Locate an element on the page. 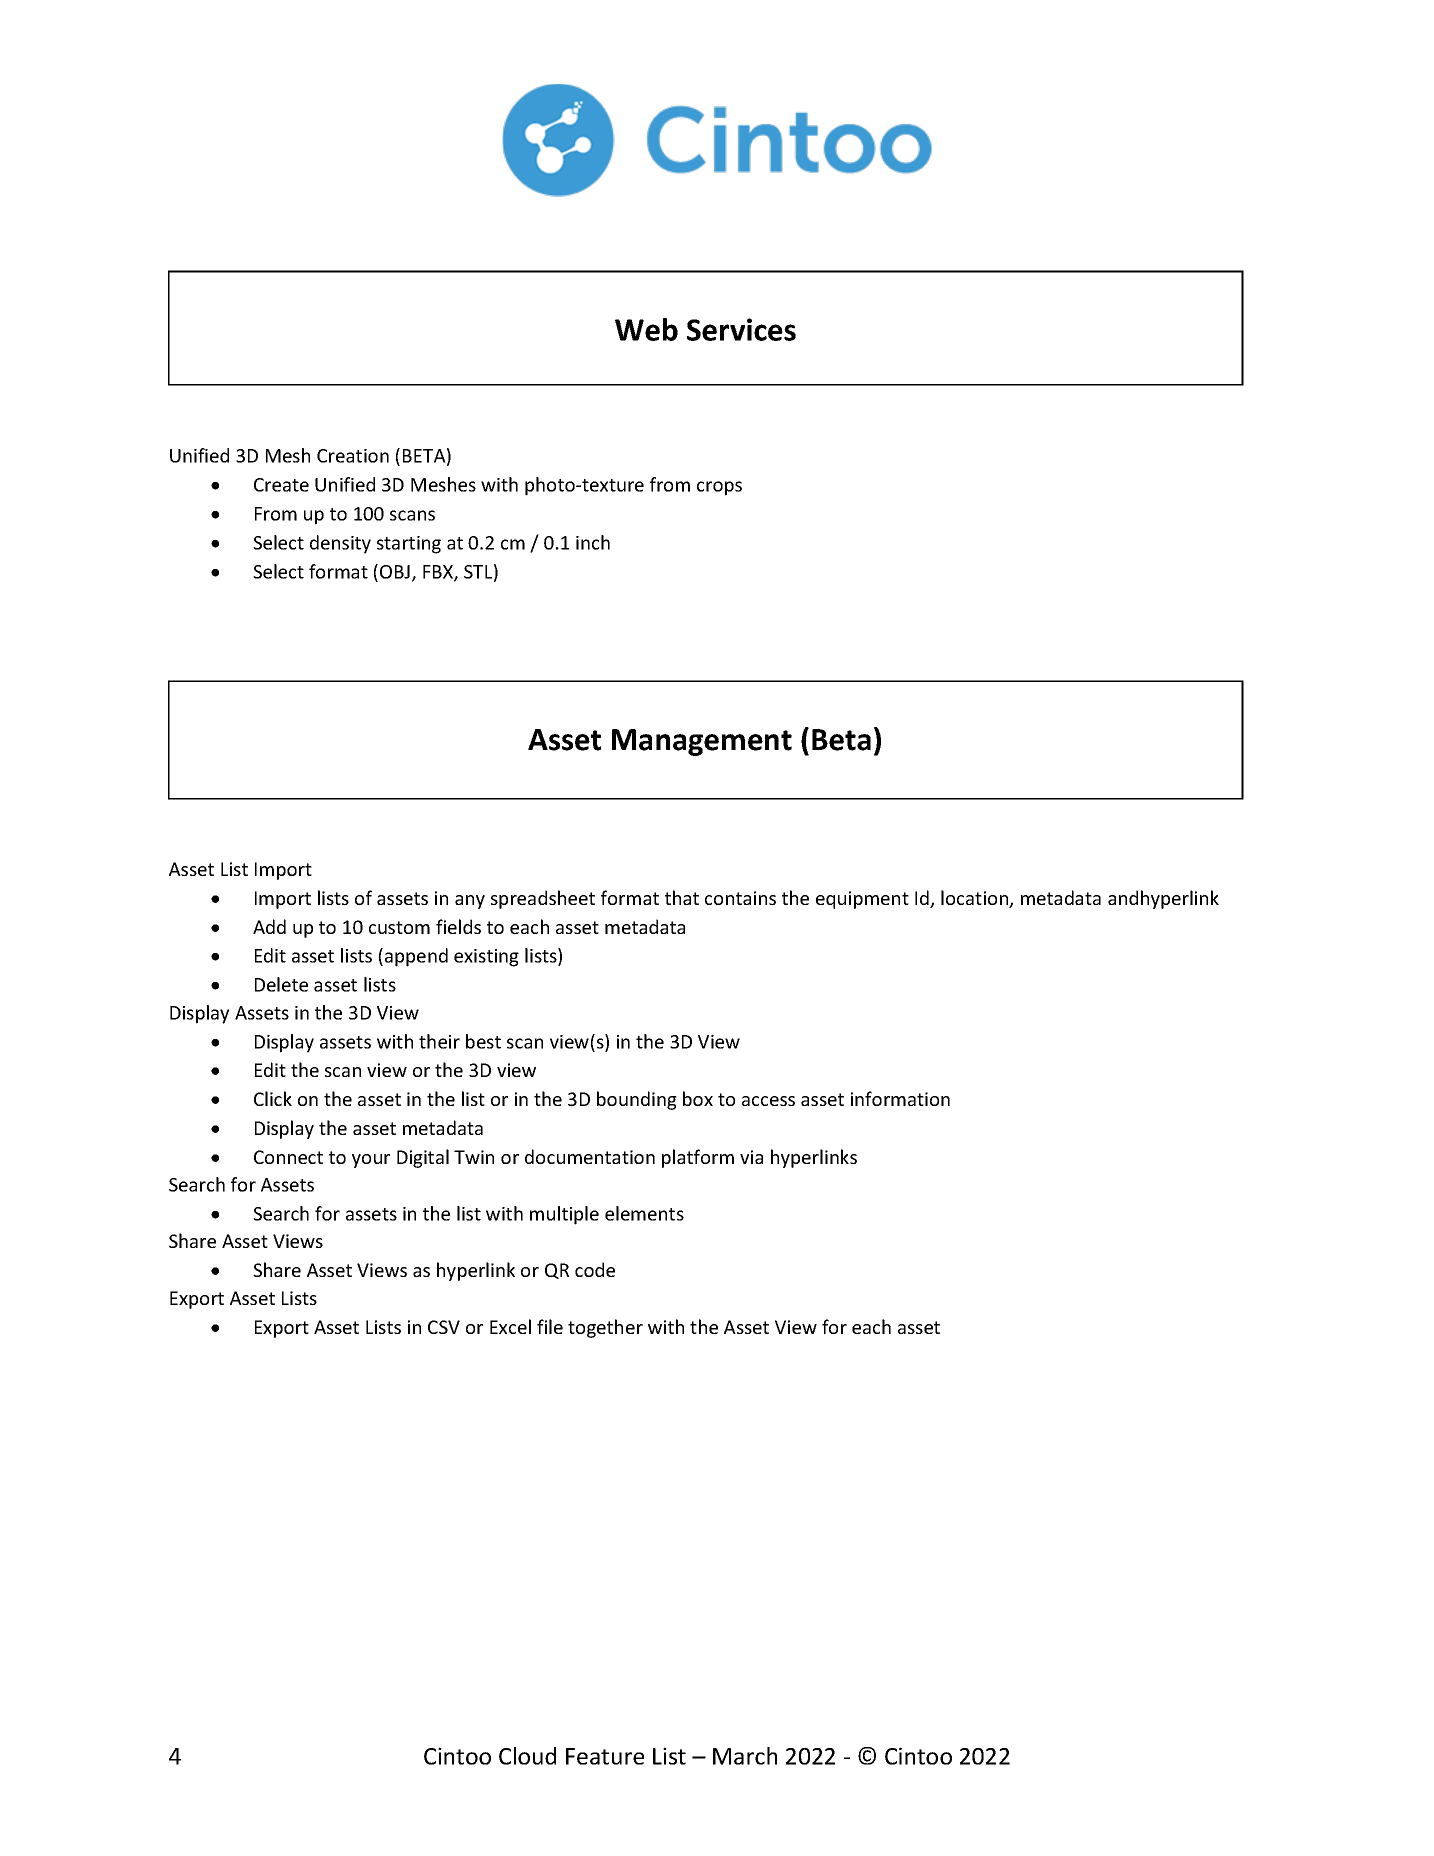 This document has height=1856, width=1434. Feature is located at coordinates (605, 1756).
